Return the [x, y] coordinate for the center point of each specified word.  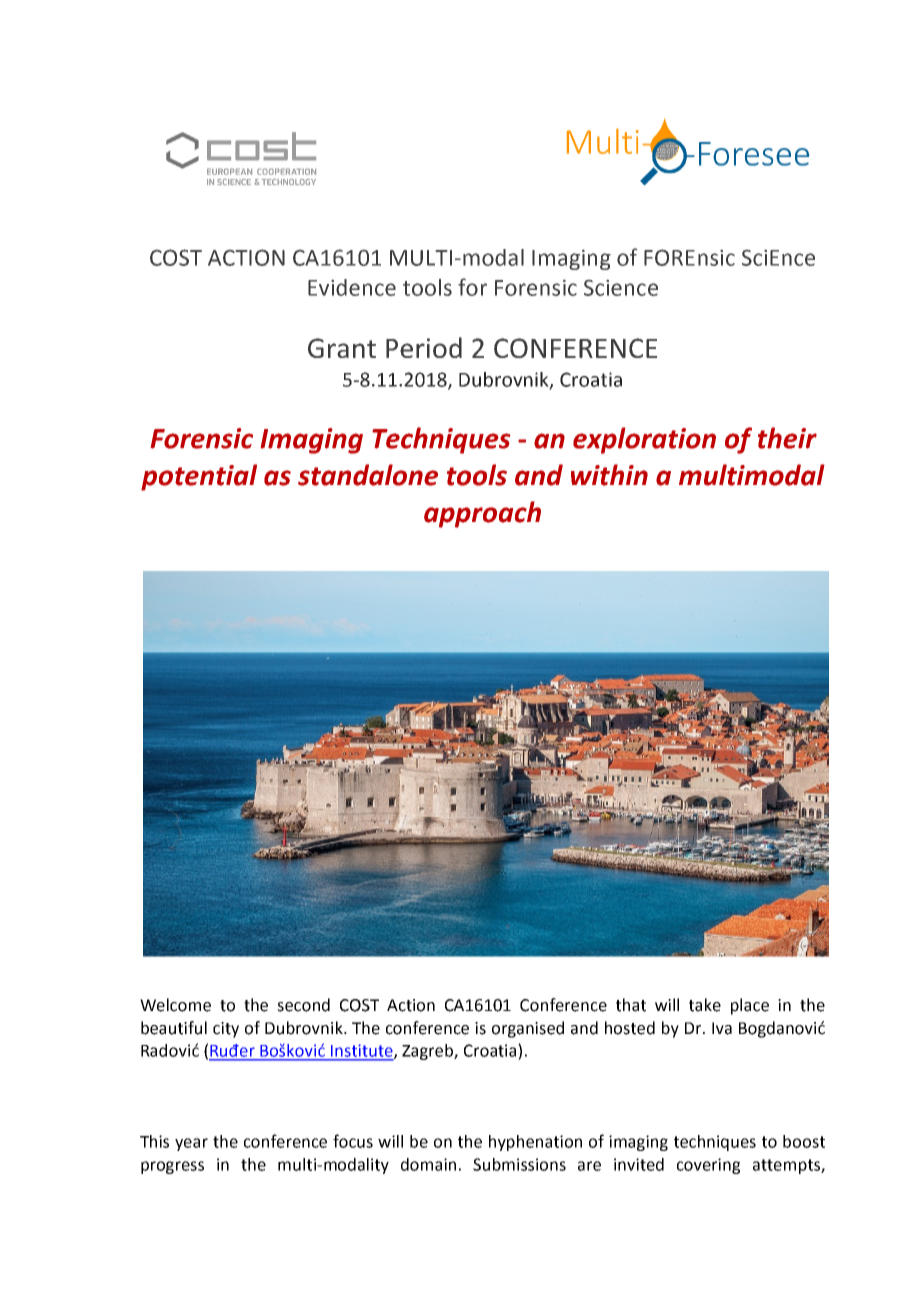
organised [528, 1029]
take [705, 1005]
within [609, 475]
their [787, 438]
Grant [342, 348]
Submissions [519, 1164]
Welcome [175, 1005]
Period [424, 347]
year [191, 1144]
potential [199, 477]
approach [482, 514]
